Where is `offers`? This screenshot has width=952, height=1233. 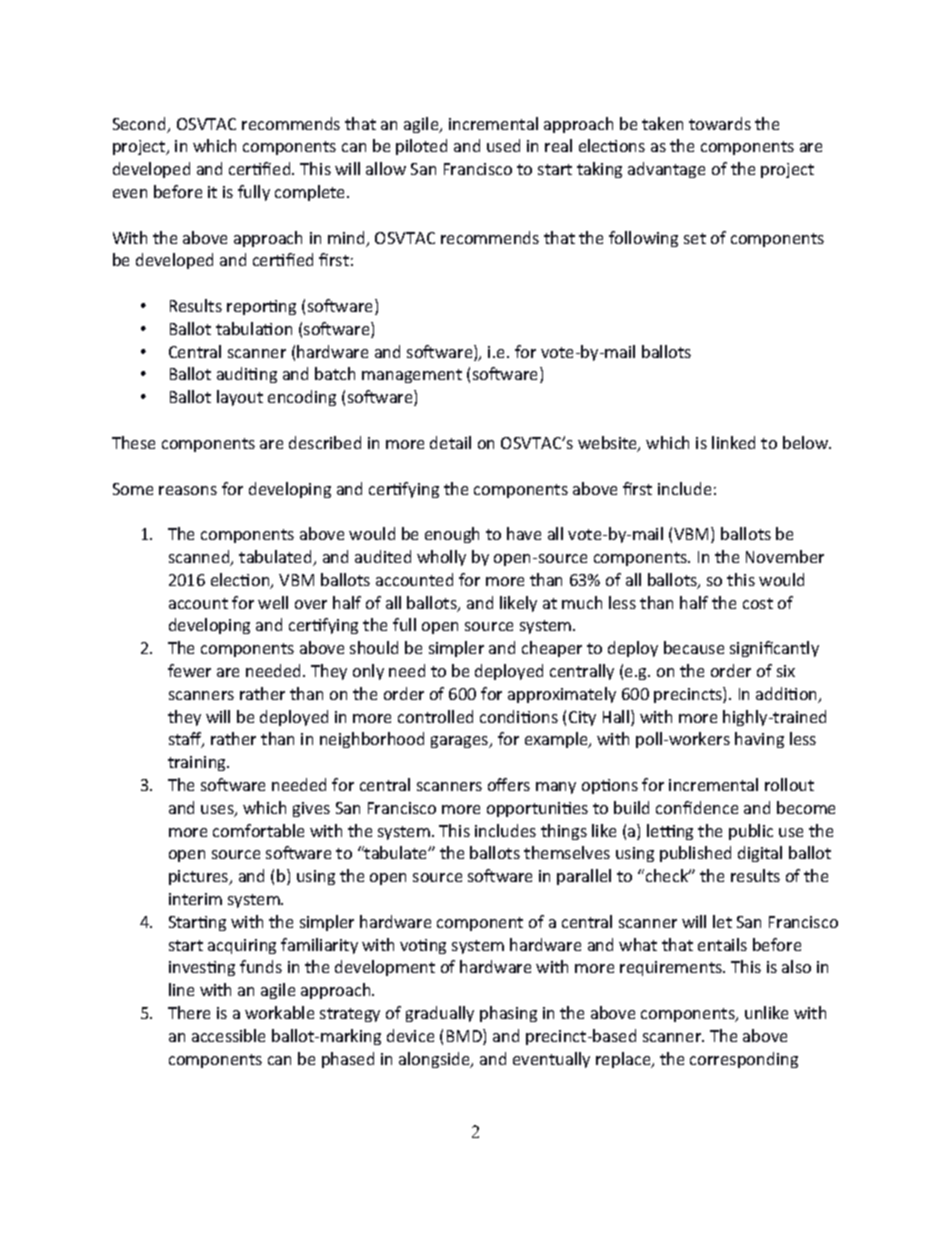 offers is located at coordinates (509, 784).
